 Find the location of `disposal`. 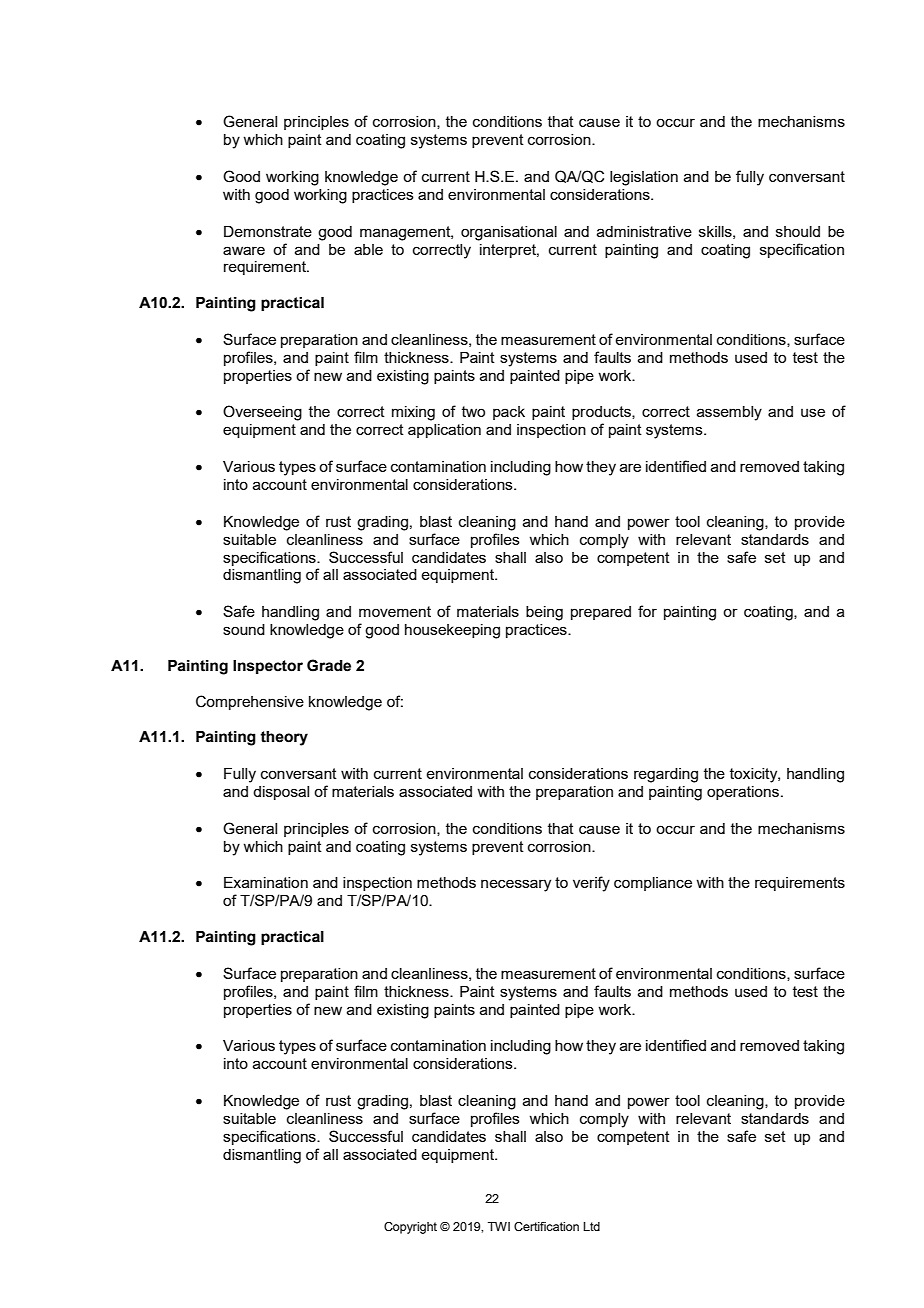

disposal is located at coordinates (281, 793).
